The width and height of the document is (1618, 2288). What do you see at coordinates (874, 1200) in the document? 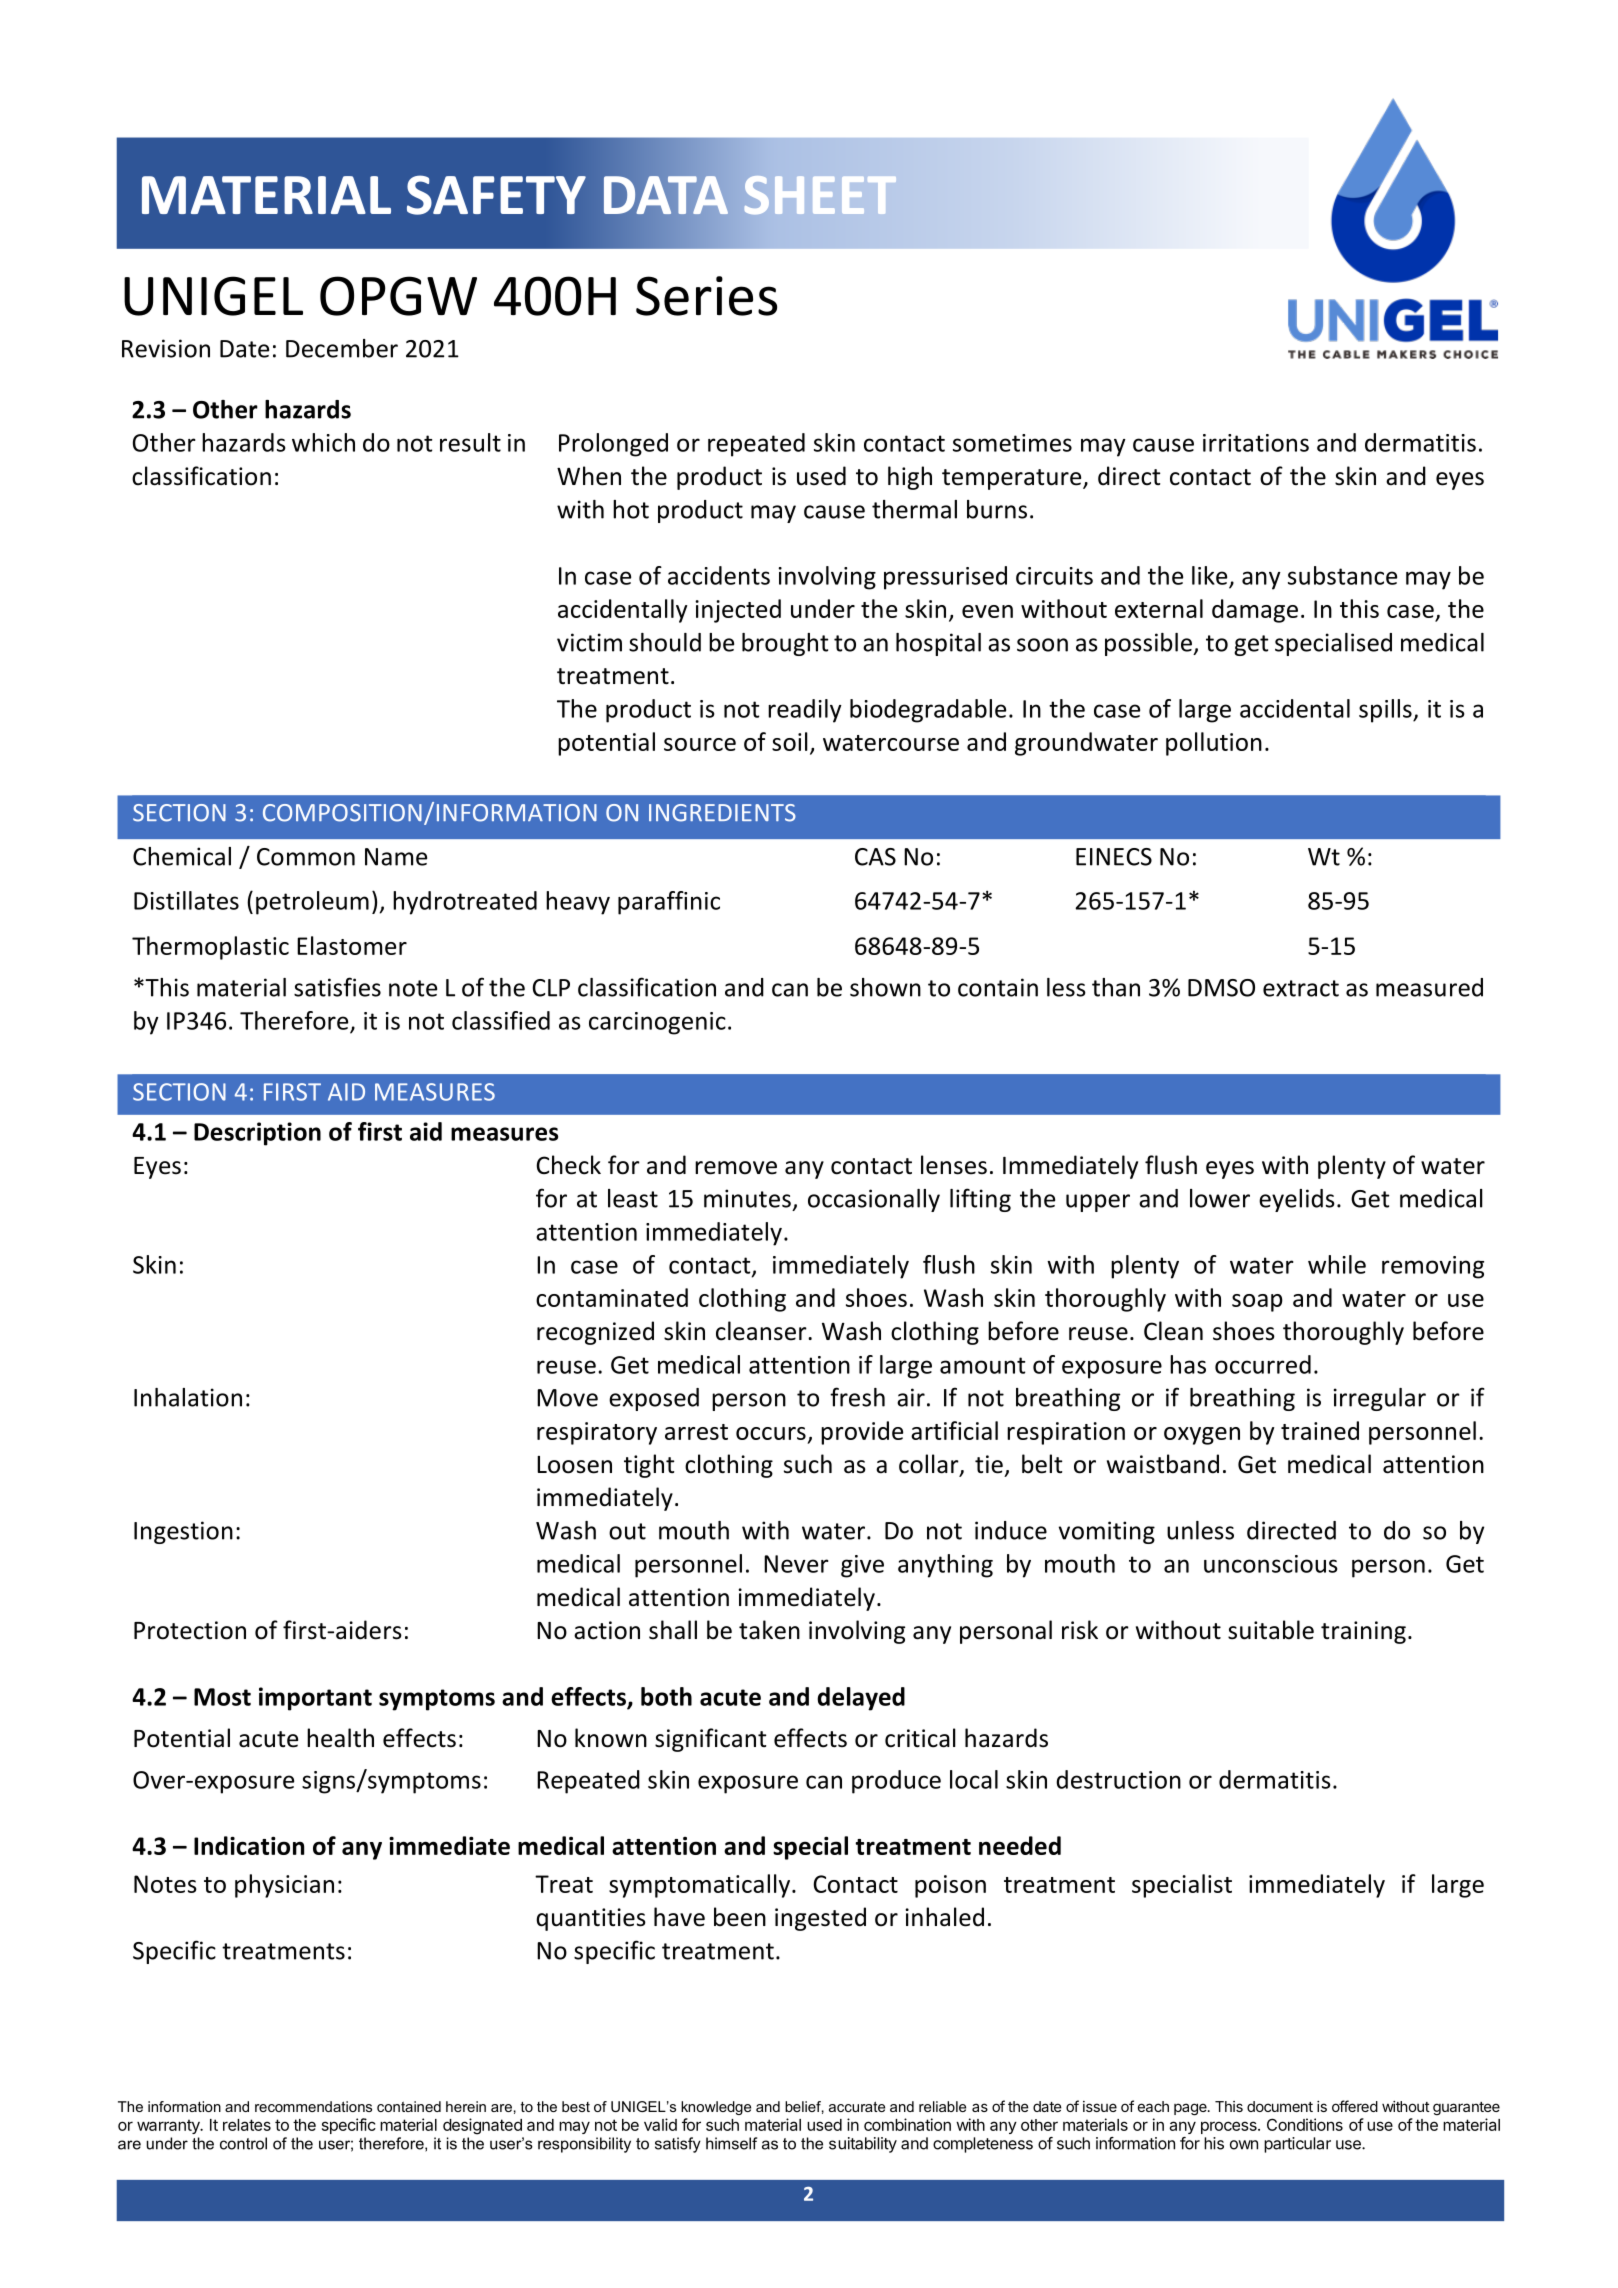
I see `occasionally` at bounding box center [874, 1200].
